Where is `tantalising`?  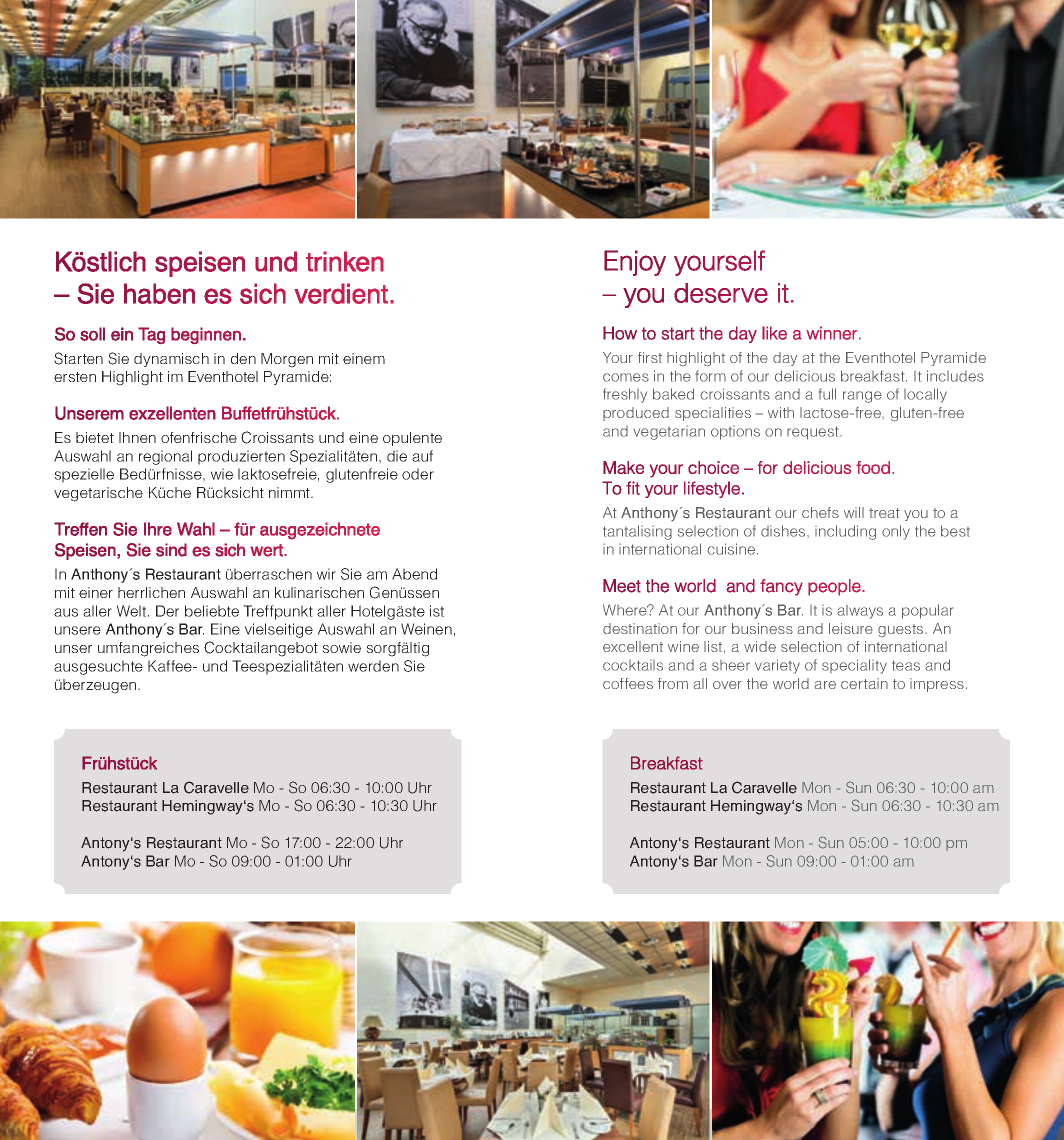
tantalising is located at coordinates (637, 532).
